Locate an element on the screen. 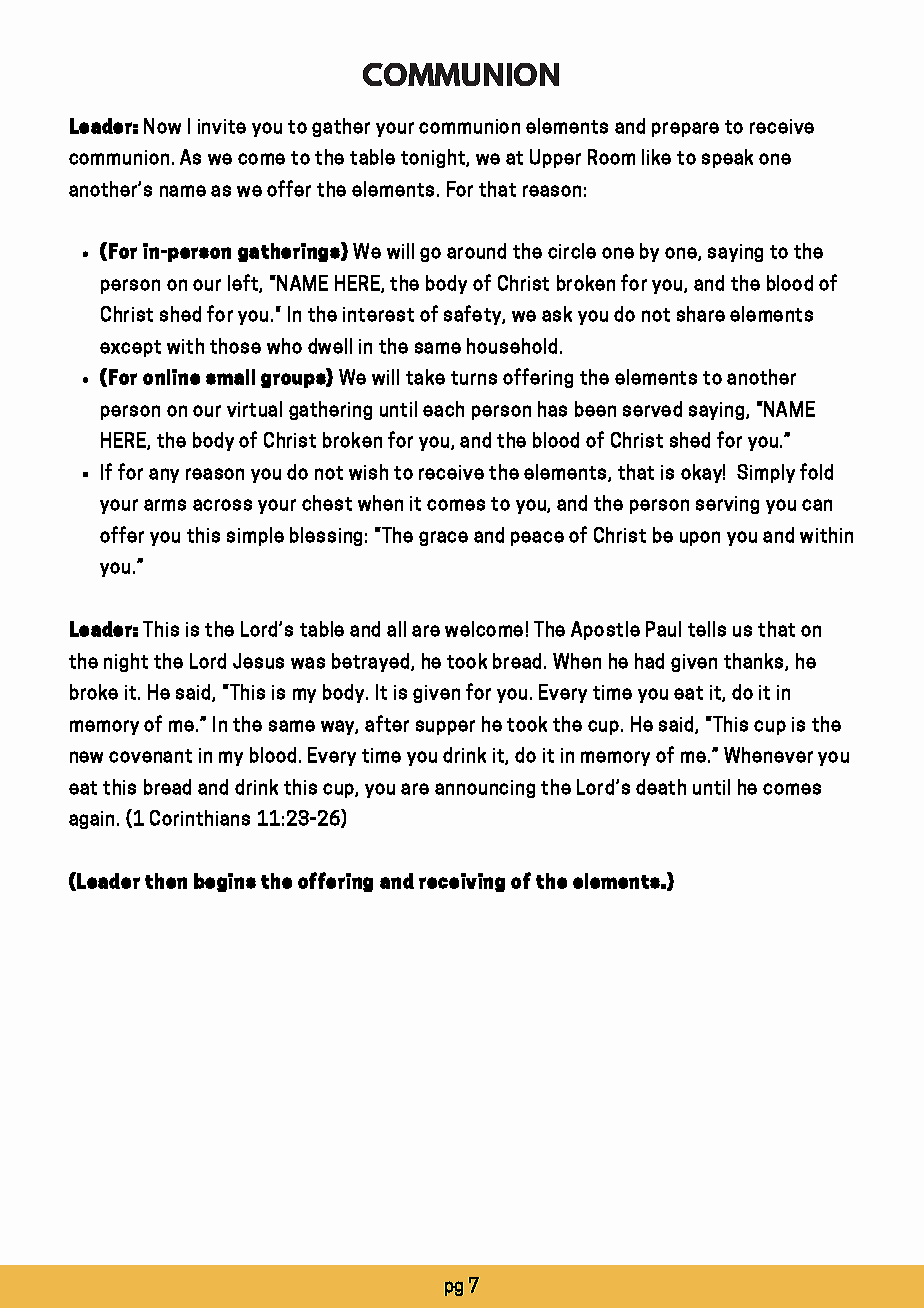 This screenshot has width=924, height=1308. betrayed is located at coordinates (372, 662).
